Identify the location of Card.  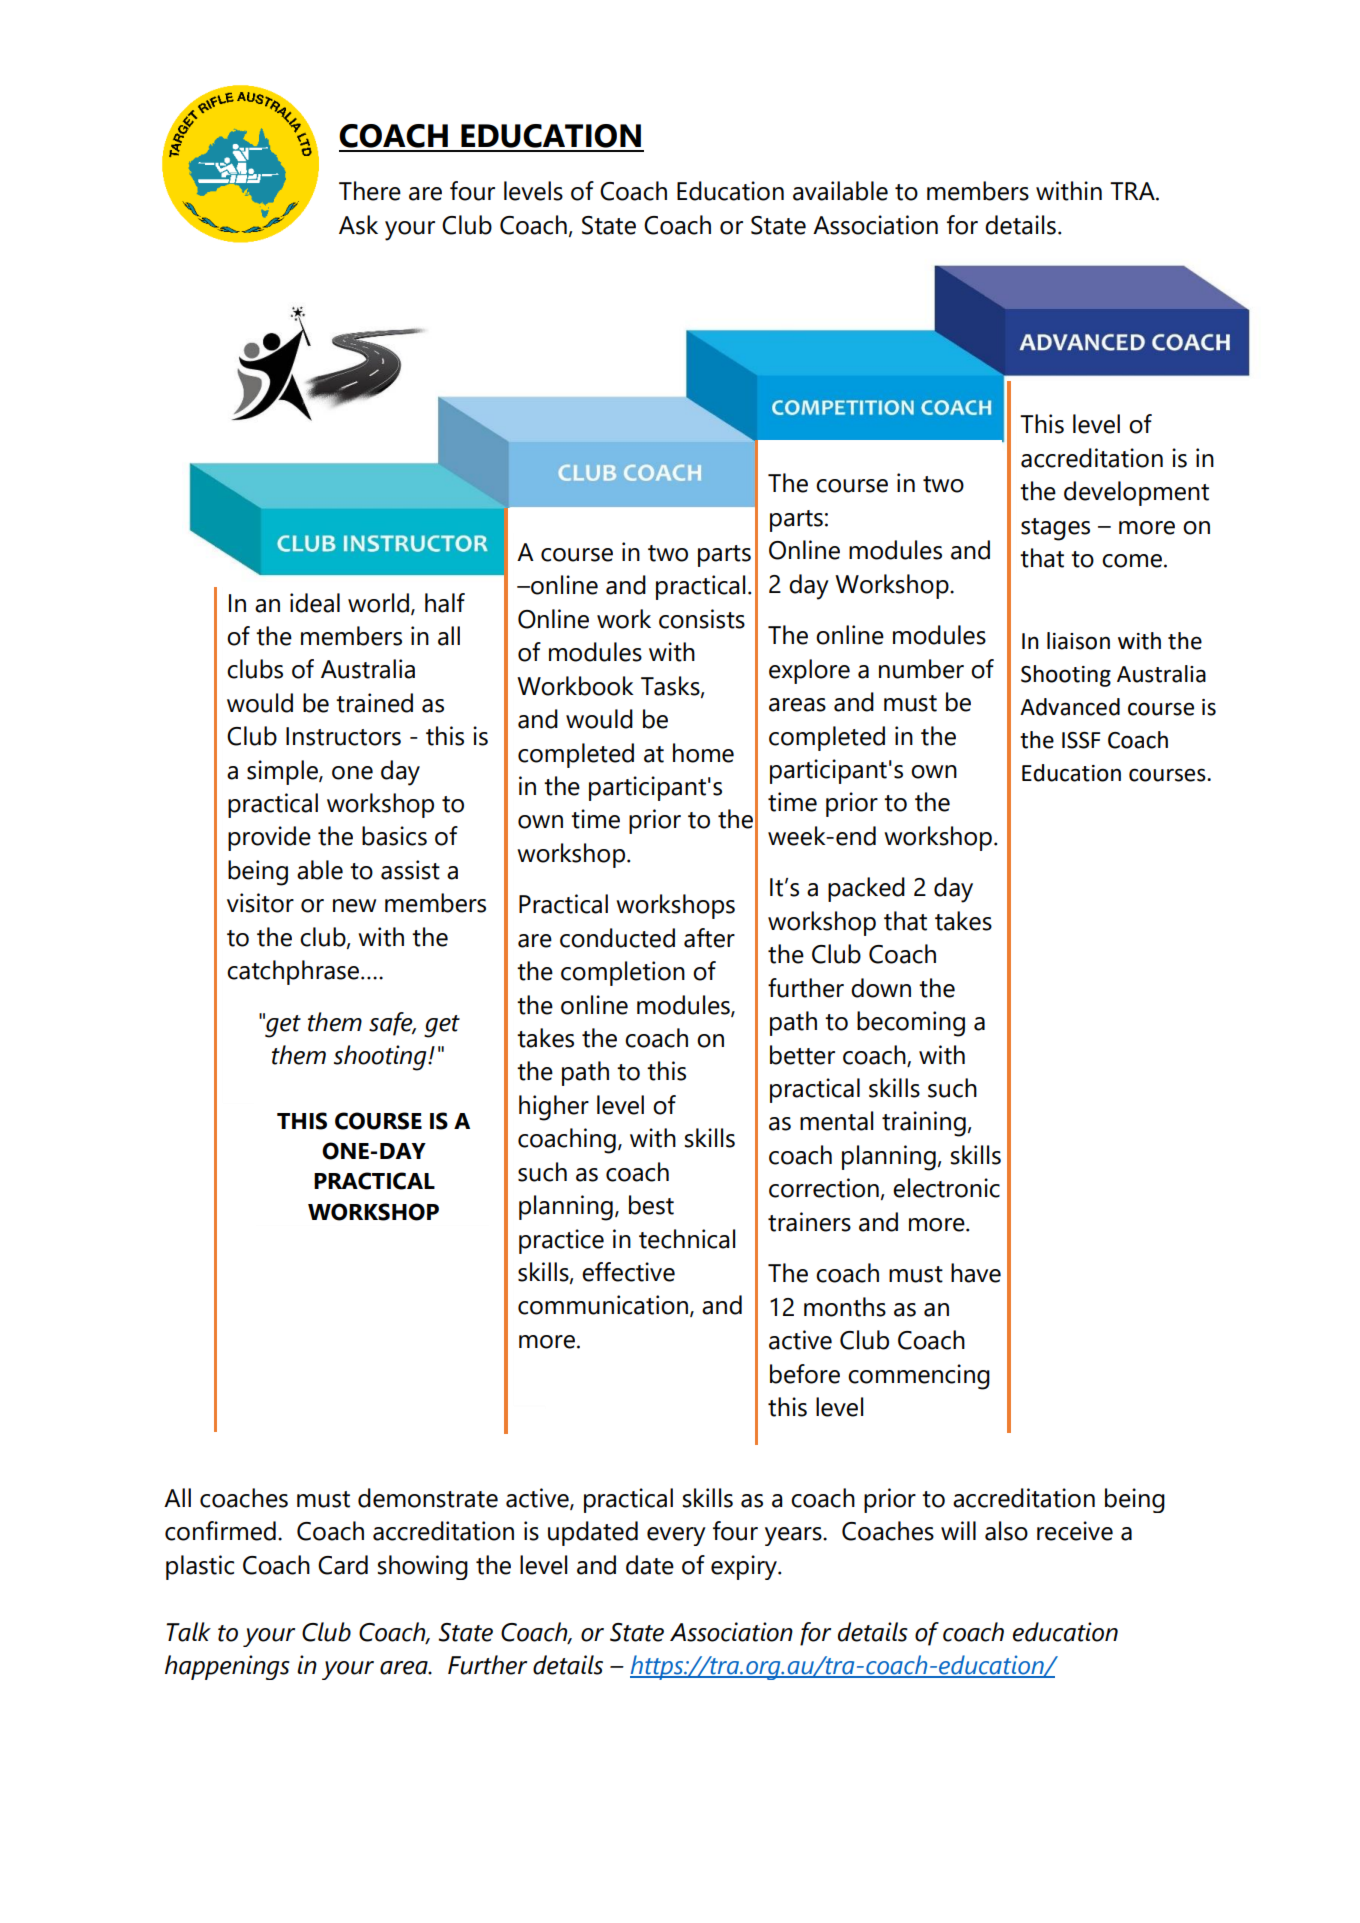
(343, 1565).
